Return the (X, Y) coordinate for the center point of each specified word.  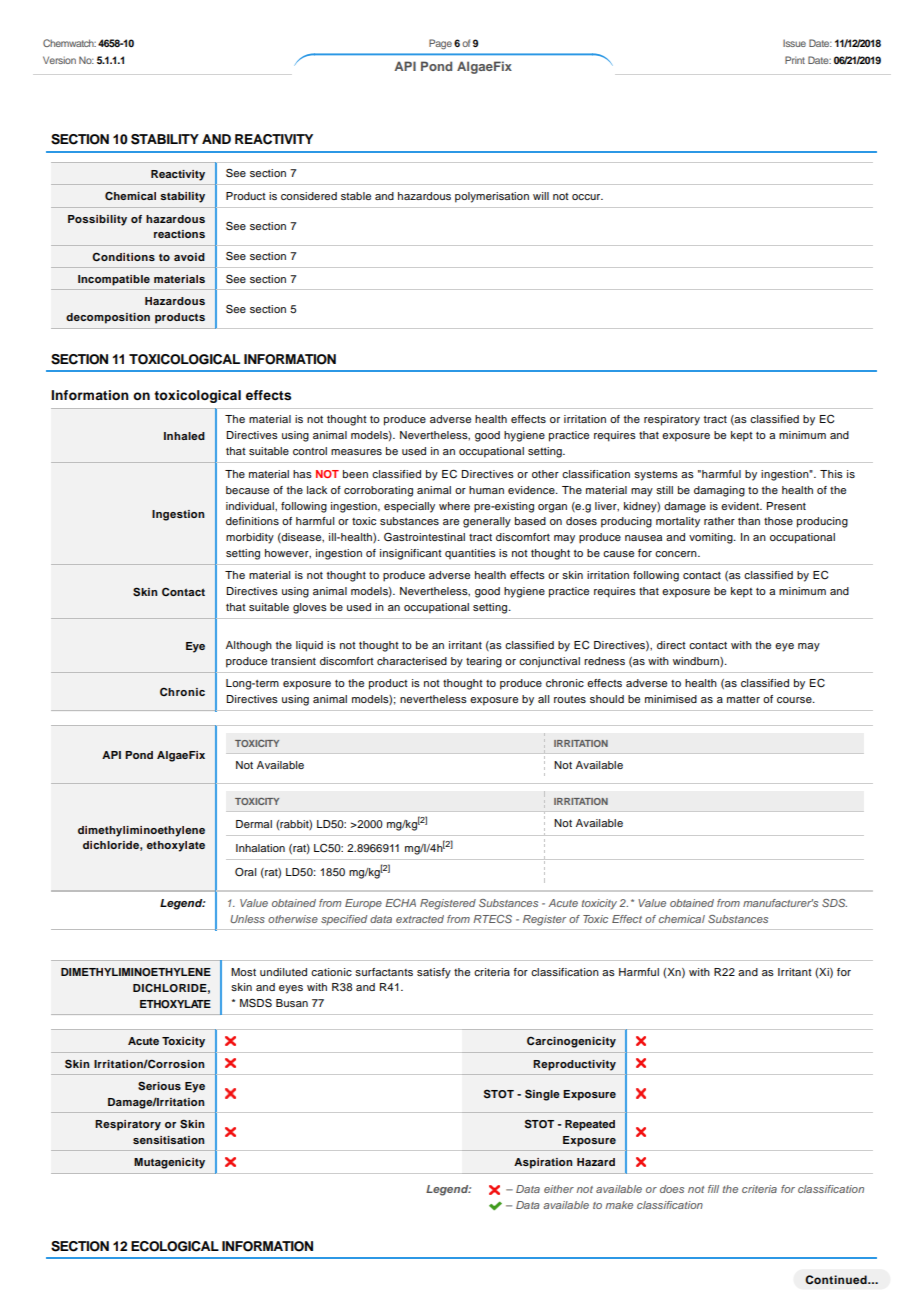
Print (795, 60)
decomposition (108, 318)
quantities (470, 554)
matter (743, 699)
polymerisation (492, 197)
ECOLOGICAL (175, 1246)
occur (587, 197)
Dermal (254, 824)
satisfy (434, 973)
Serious (159, 1086)
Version (59, 60)
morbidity (250, 538)
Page (440, 44)
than (749, 521)
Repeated (590, 1125)
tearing (484, 662)
